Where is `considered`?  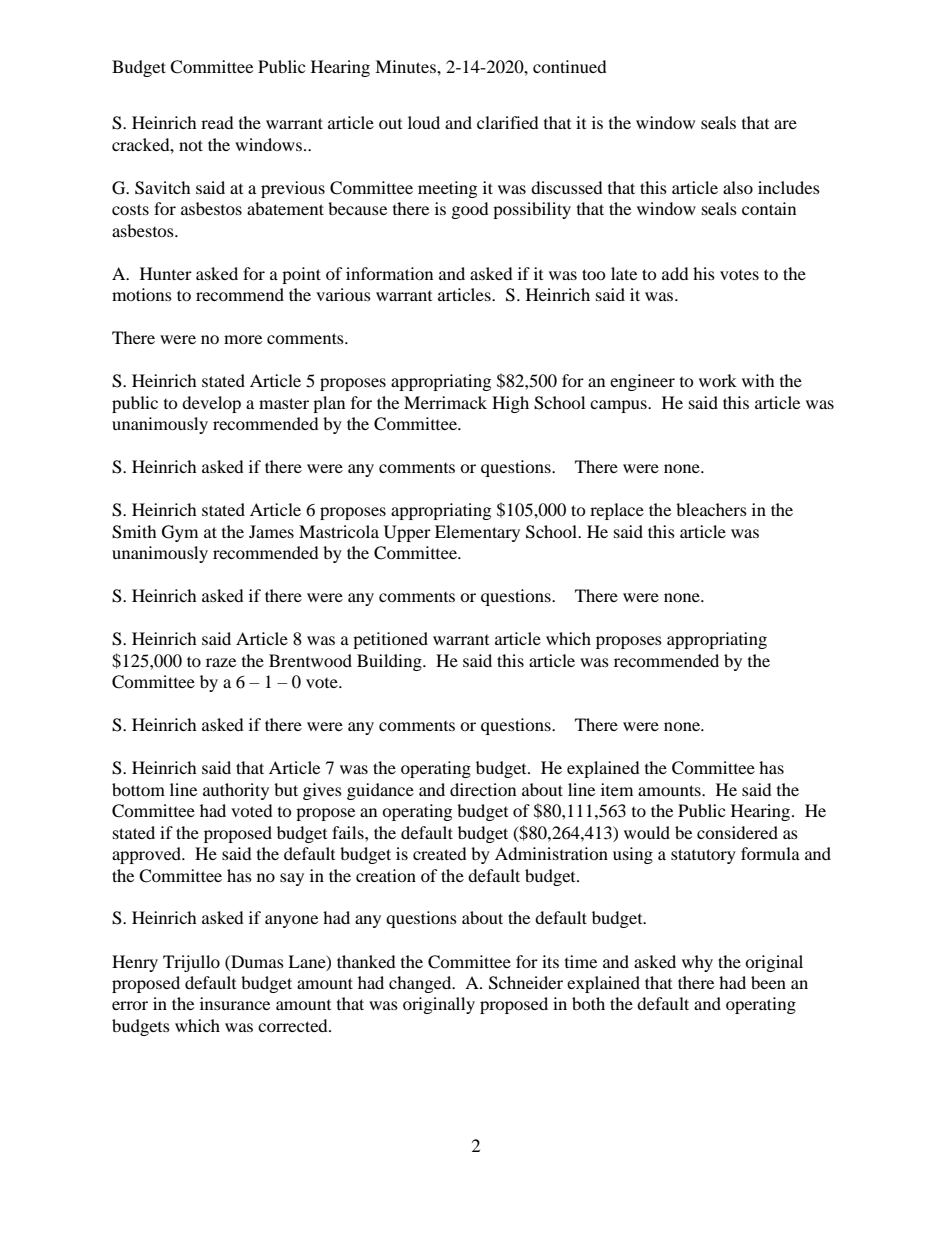
considered is located at coordinates (737, 832).
